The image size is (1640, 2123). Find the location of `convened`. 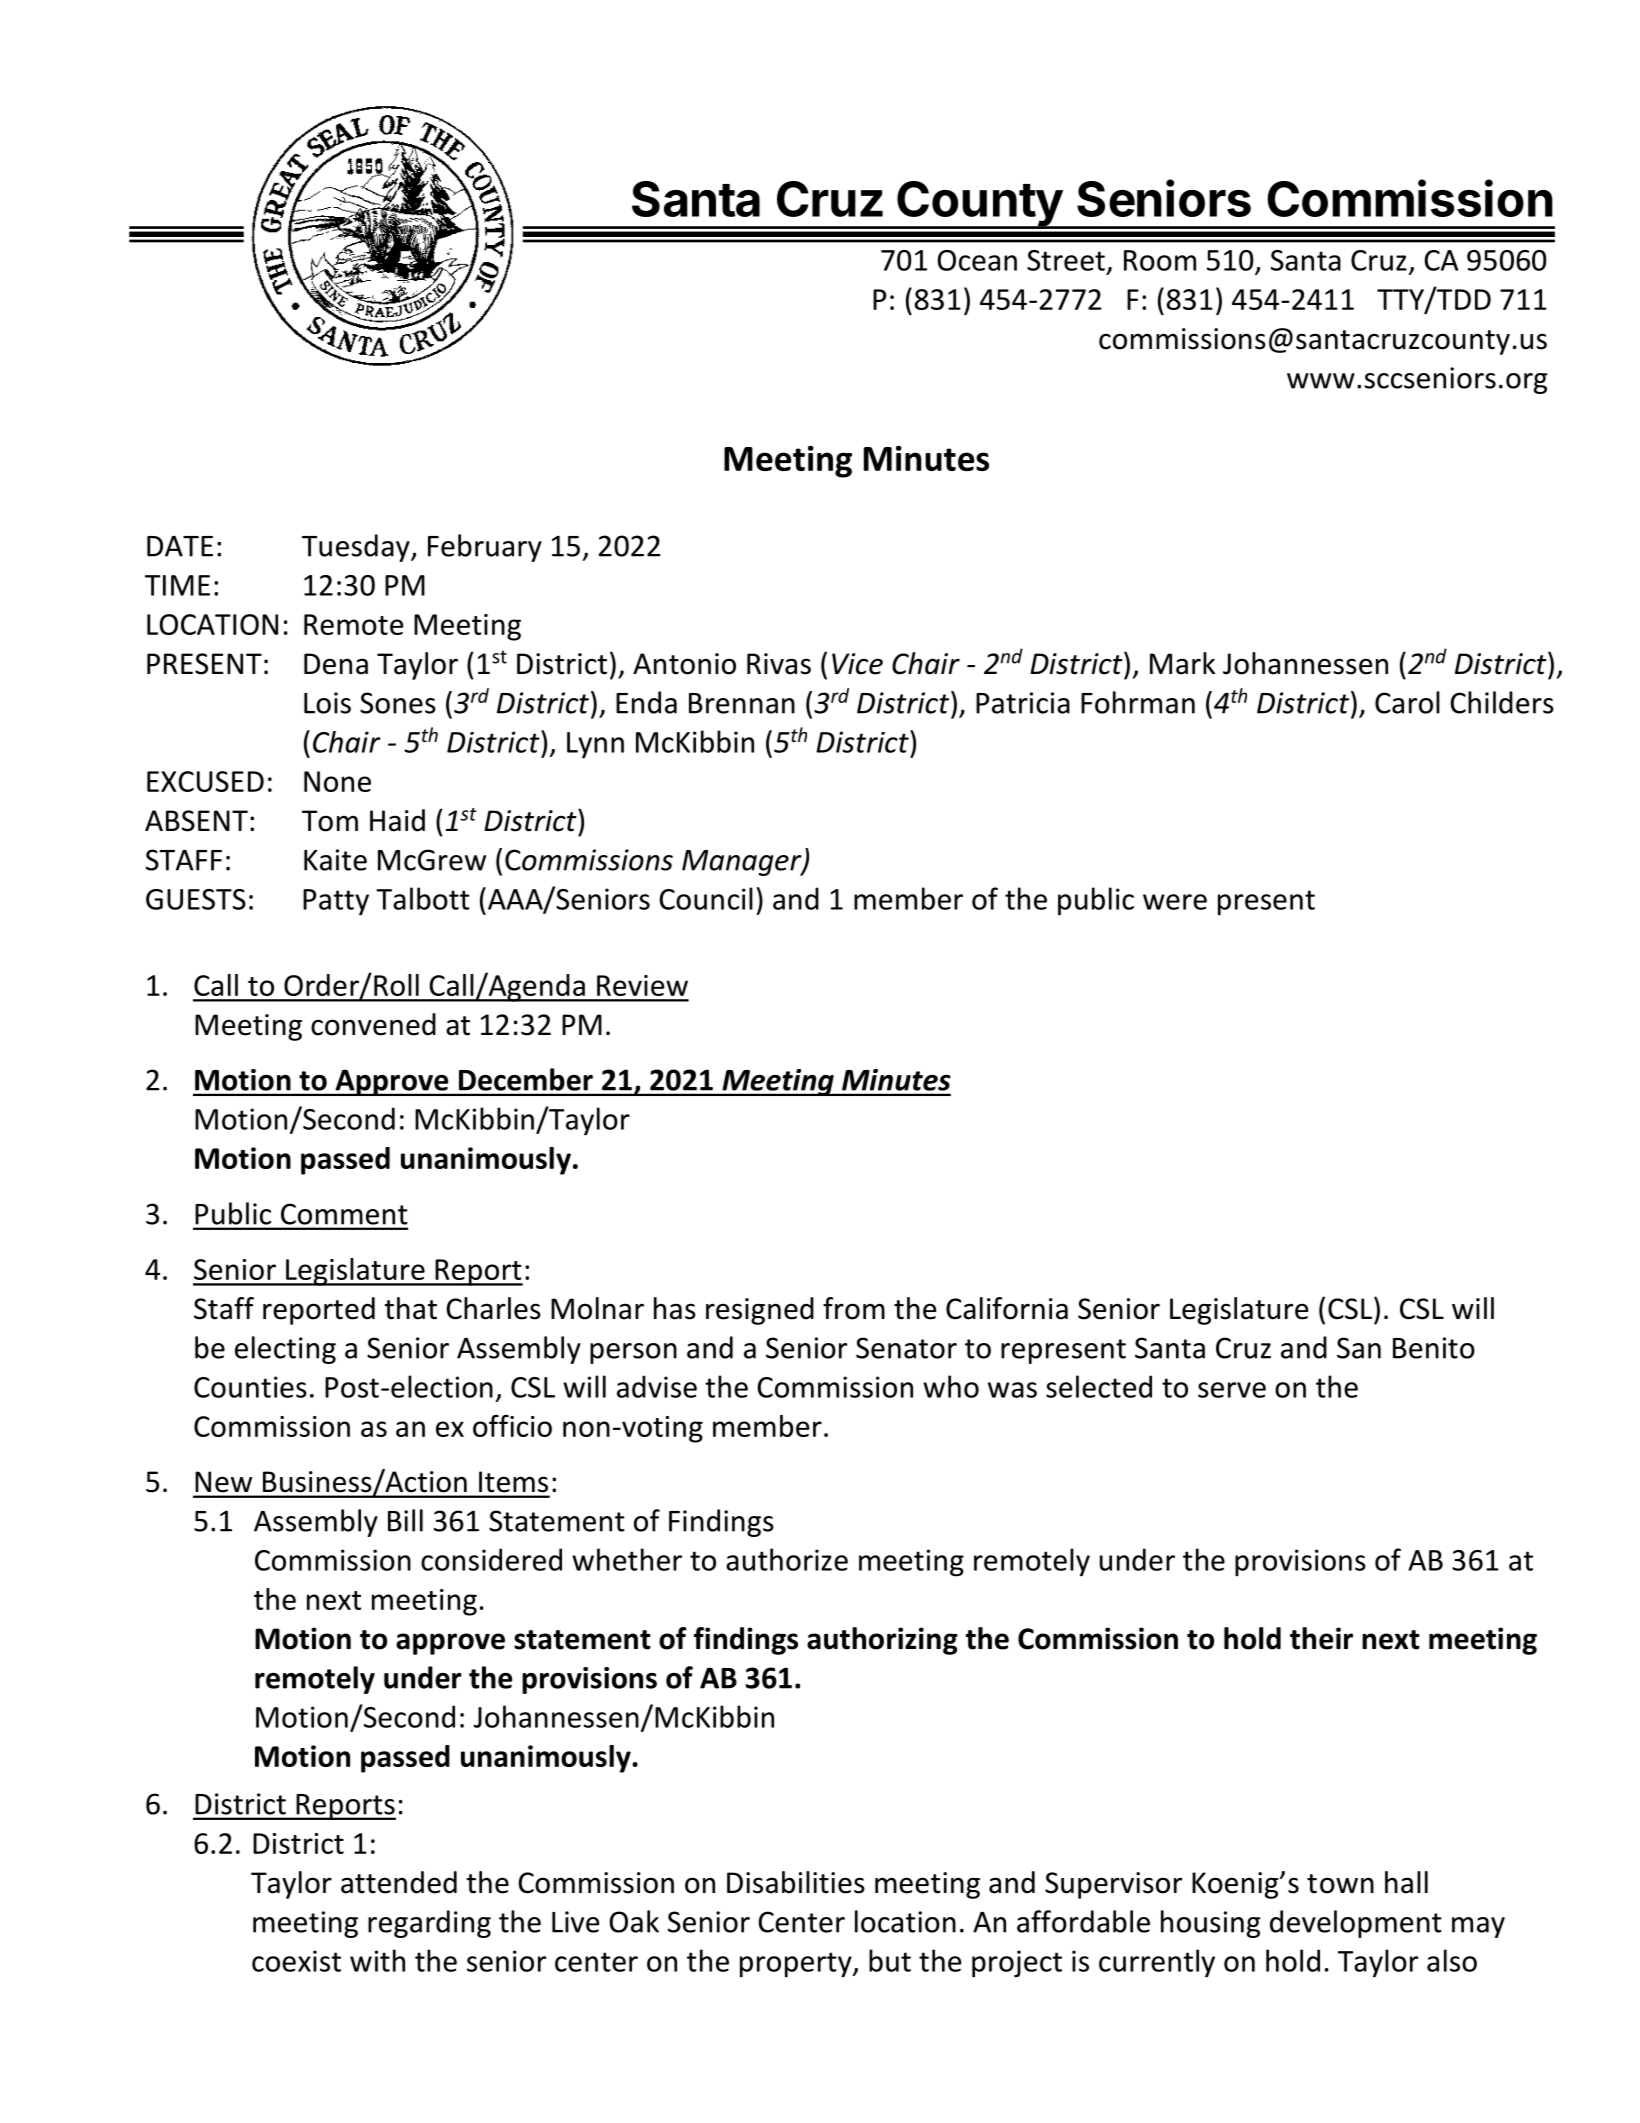

convened is located at coordinates (373, 1024).
